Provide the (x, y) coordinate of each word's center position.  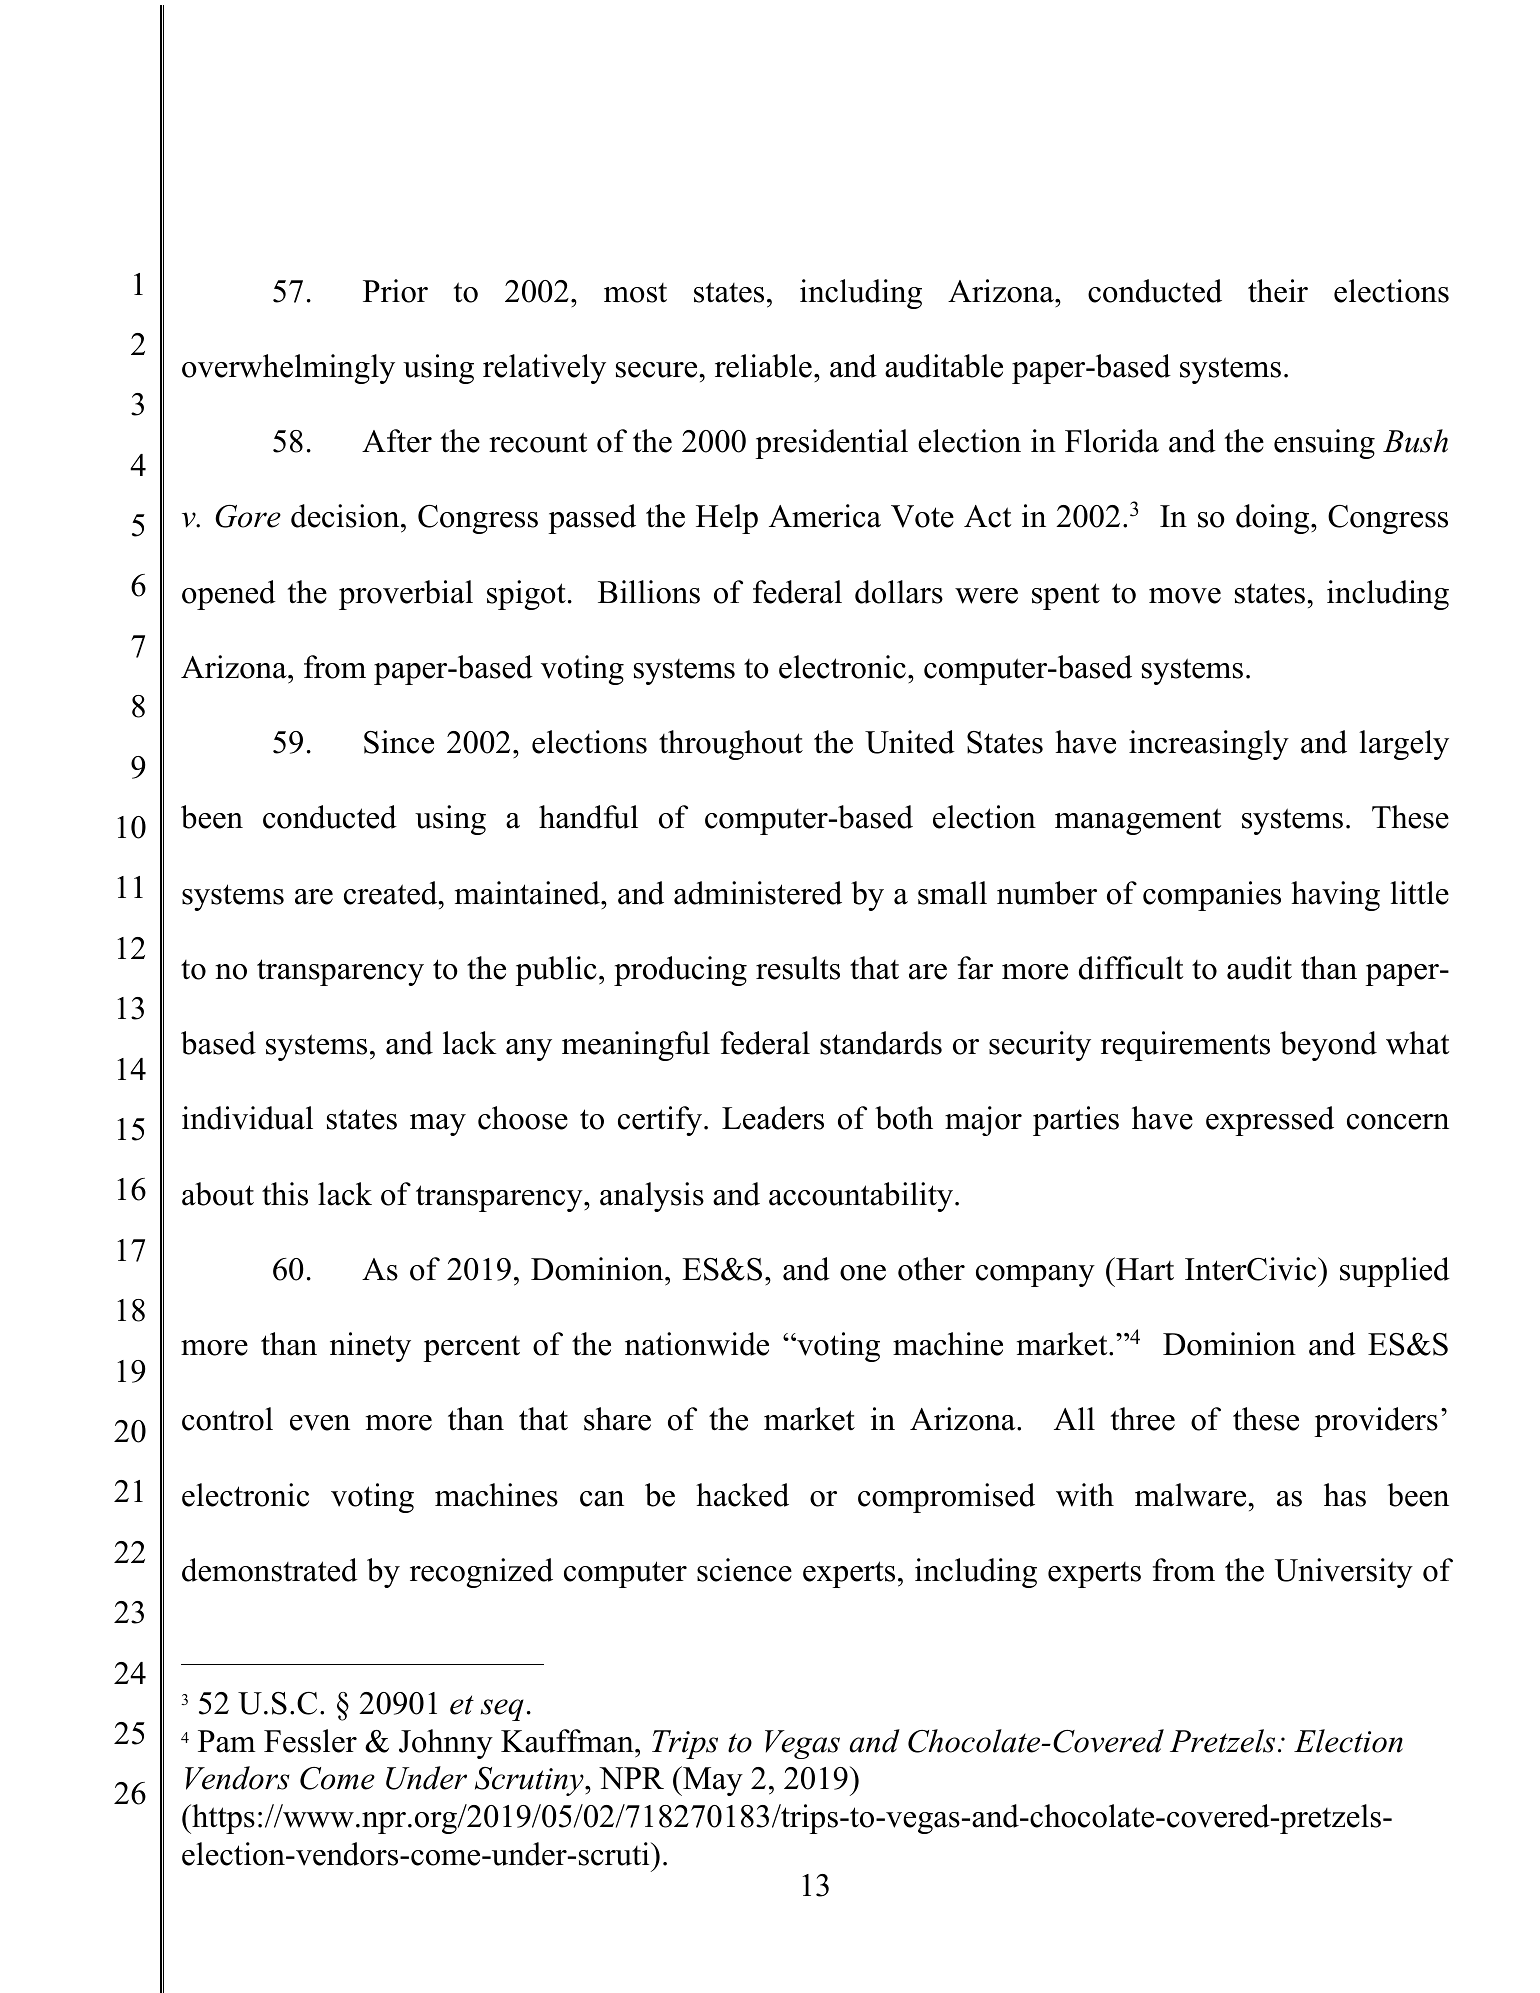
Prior (395, 291)
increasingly (1209, 745)
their (1278, 291)
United (910, 742)
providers (1376, 1422)
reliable (763, 366)
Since (399, 742)
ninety (370, 1347)
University (1343, 1573)
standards (881, 1043)
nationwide (697, 1344)
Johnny (446, 1744)
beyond (1328, 1046)
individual (247, 1118)
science (744, 1570)
